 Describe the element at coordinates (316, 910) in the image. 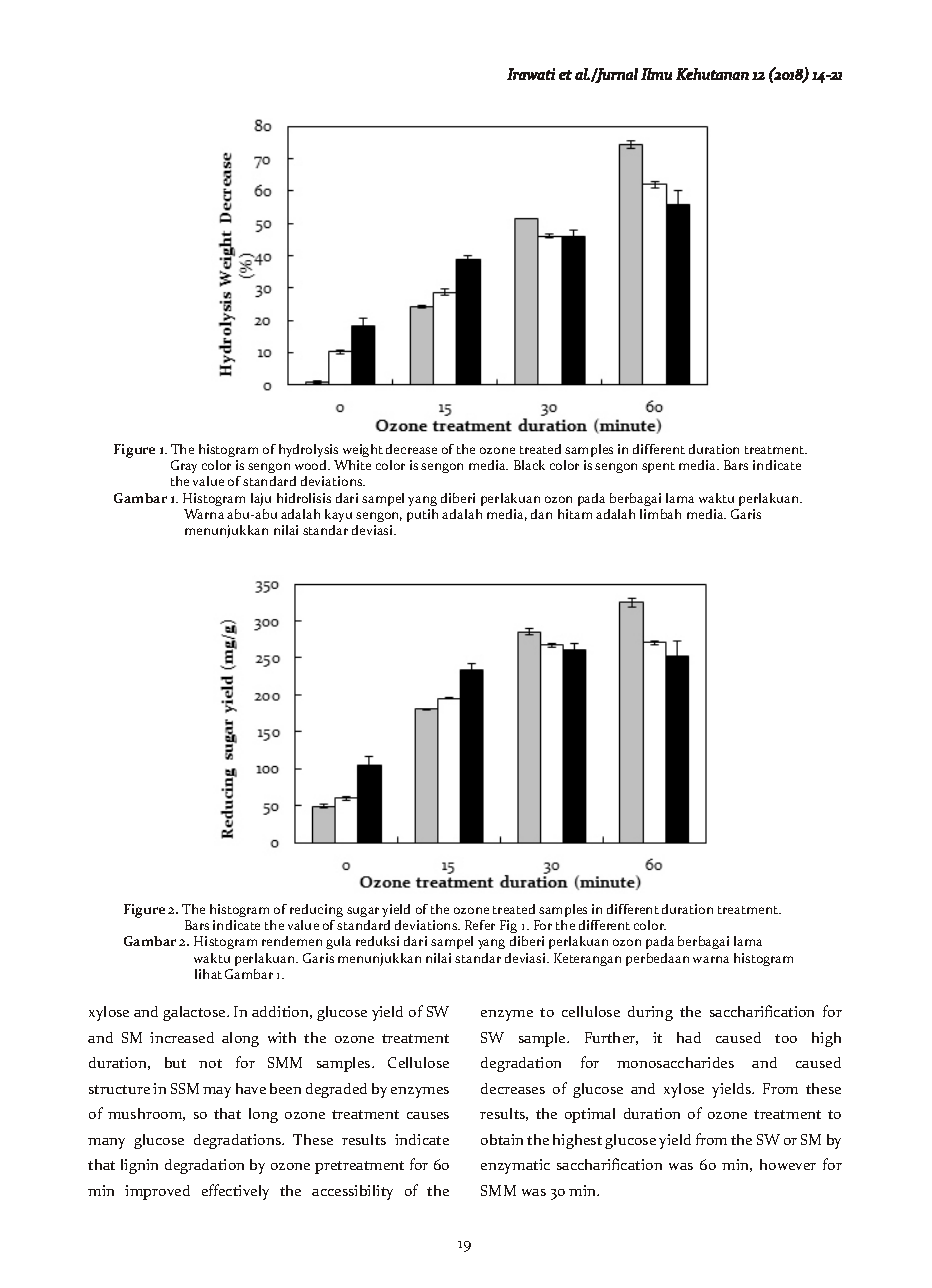

I see `reducing` at that location.
